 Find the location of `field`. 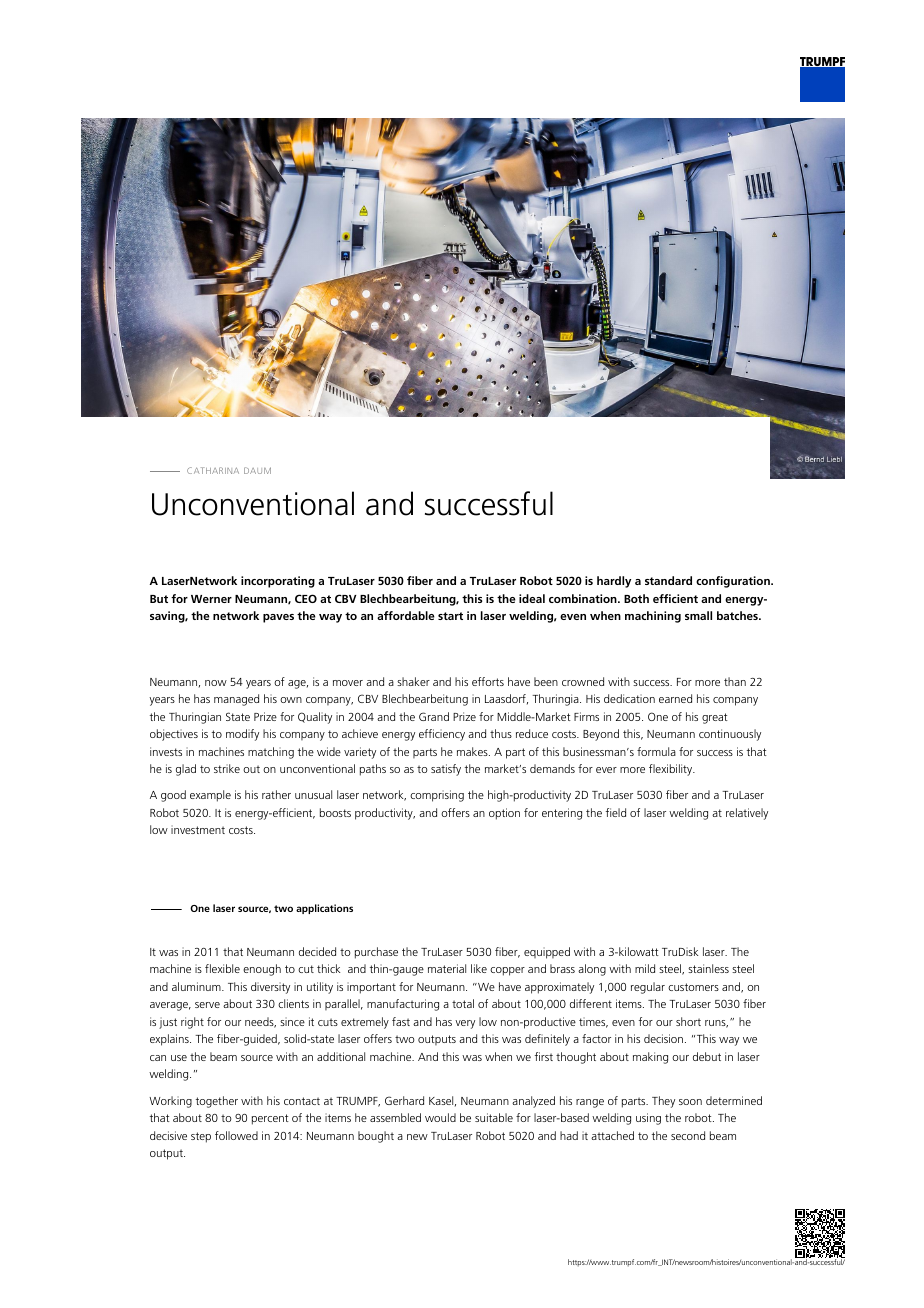

field is located at coordinates (616, 812).
